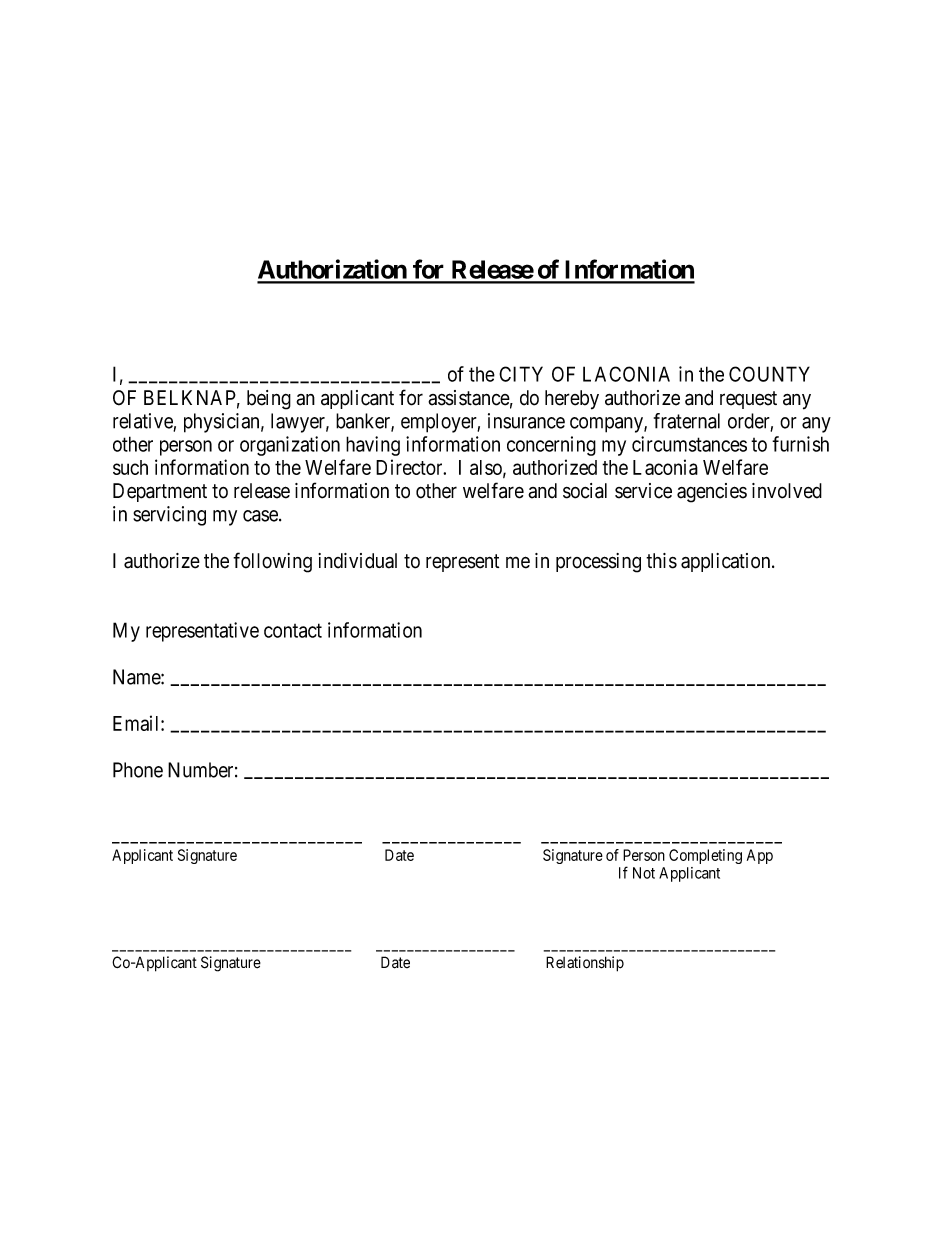 The image size is (952, 1233). I want to click on contact, so click(293, 631).
